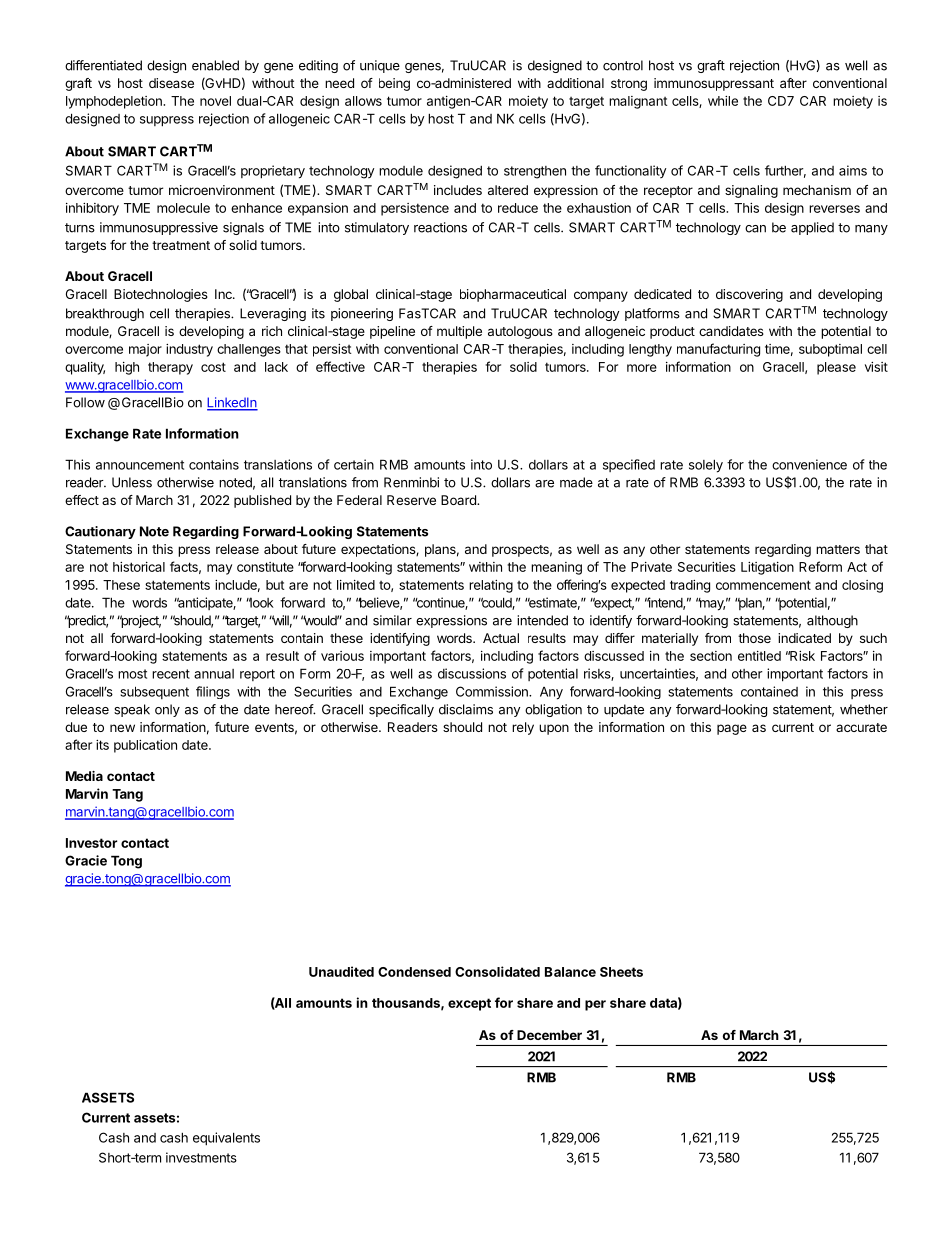  I want to click on Sheets, so click(621, 972).
